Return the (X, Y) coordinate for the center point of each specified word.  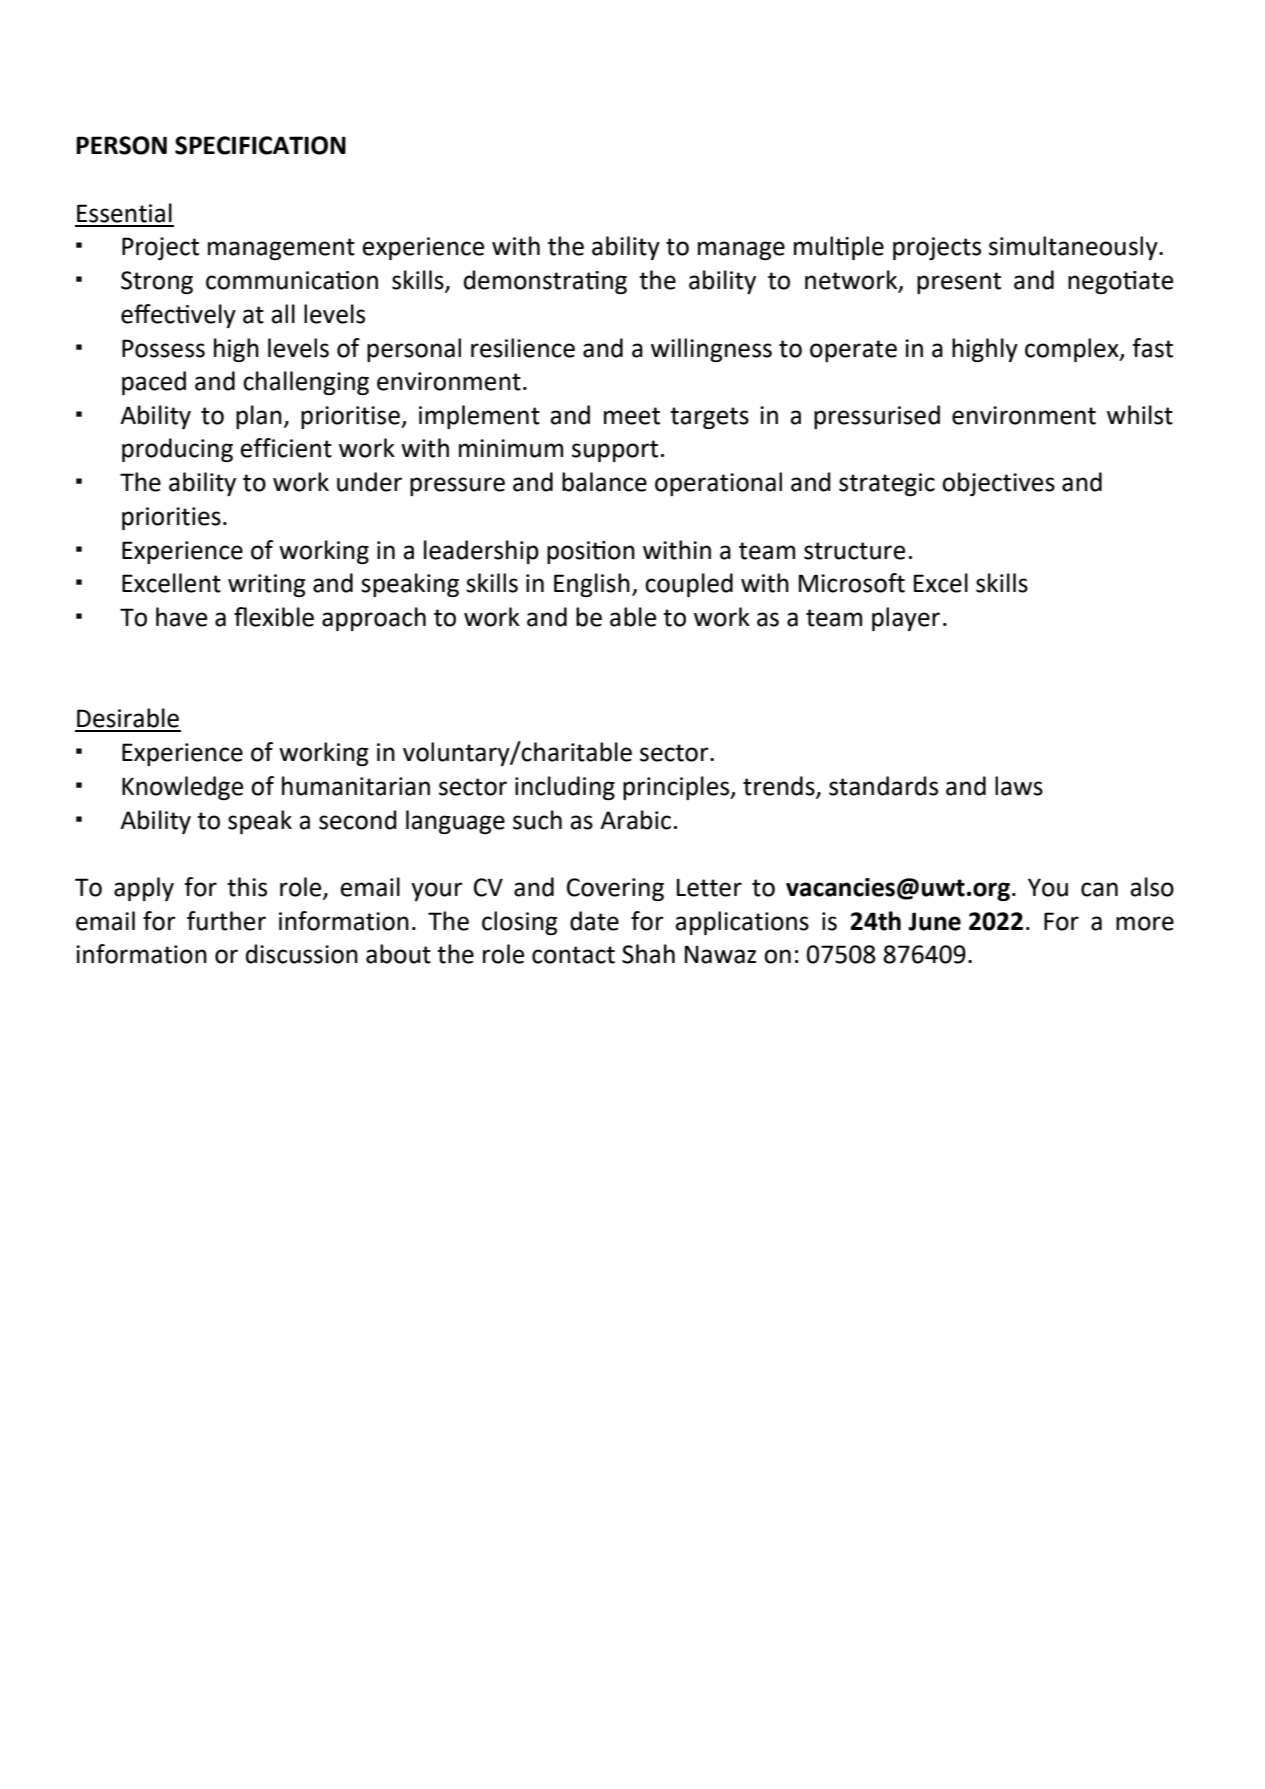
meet (632, 416)
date (594, 921)
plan (259, 417)
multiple (839, 248)
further (226, 921)
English (592, 585)
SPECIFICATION (260, 145)
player (906, 619)
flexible (274, 617)
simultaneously (1074, 248)
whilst (1140, 415)
